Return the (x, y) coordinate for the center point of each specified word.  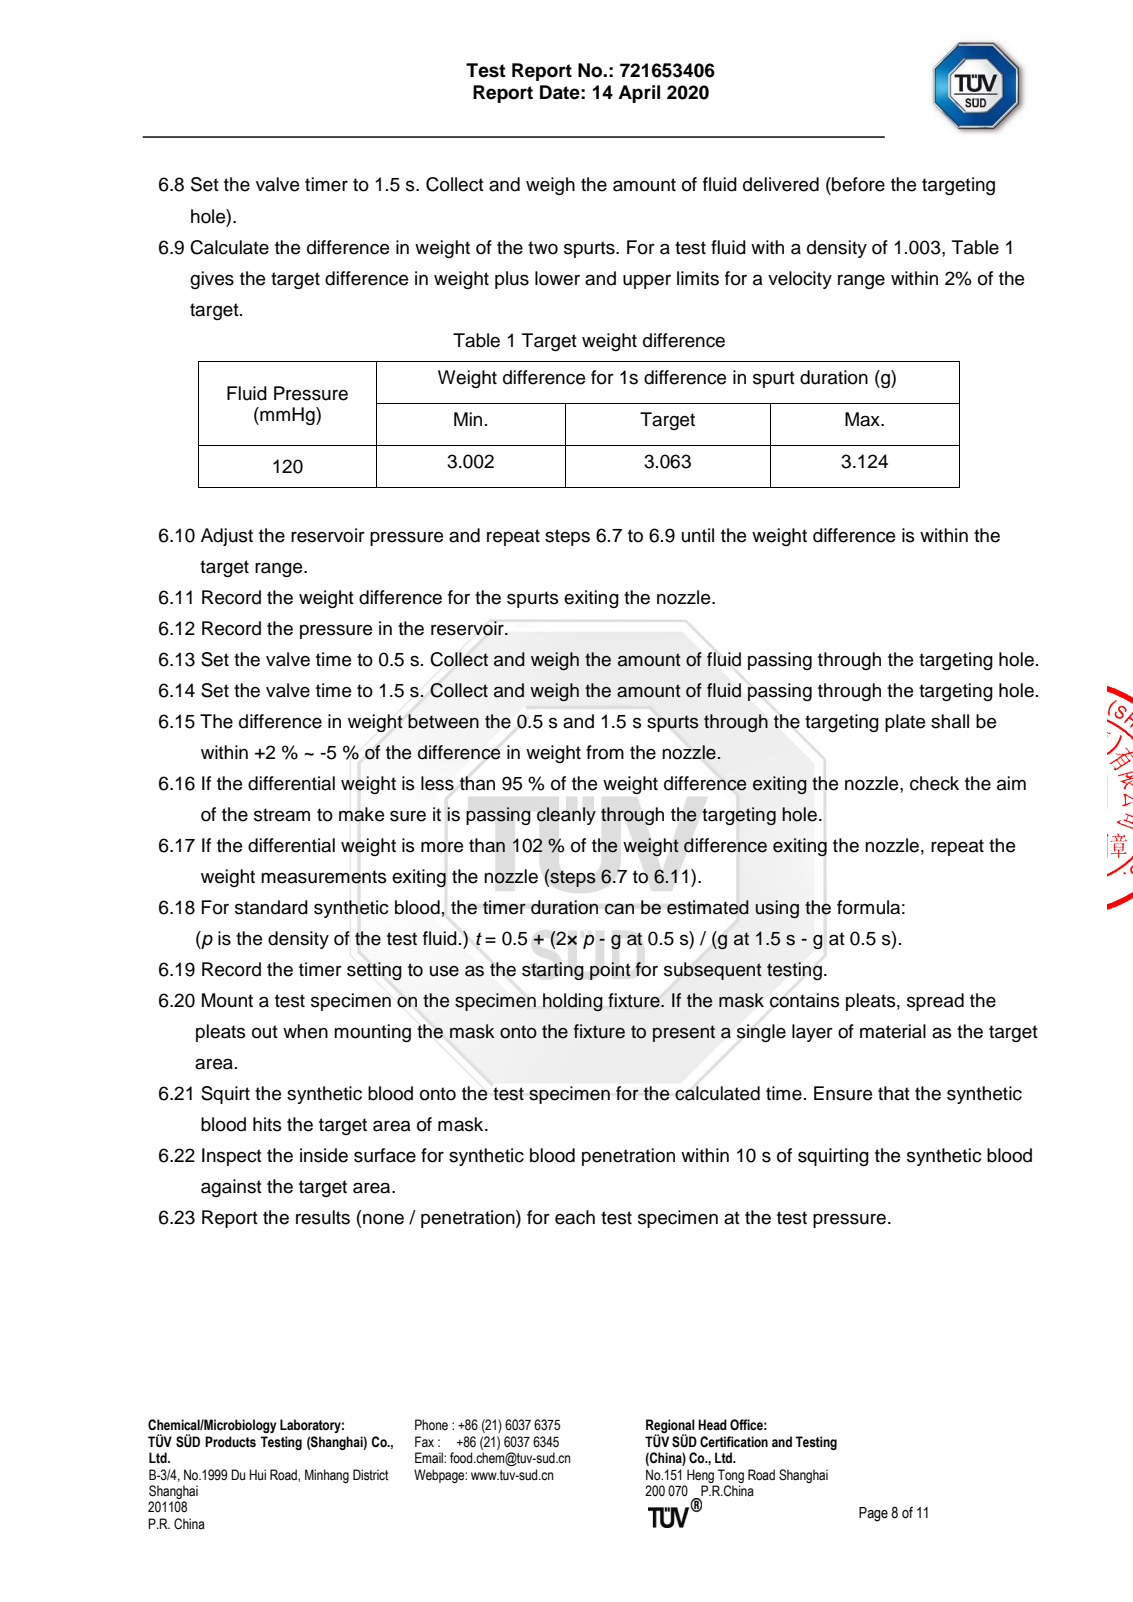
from (605, 752)
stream (282, 815)
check (934, 783)
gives (212, 280)
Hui (257, 1474)
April (639, 94)
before (857, 184)
